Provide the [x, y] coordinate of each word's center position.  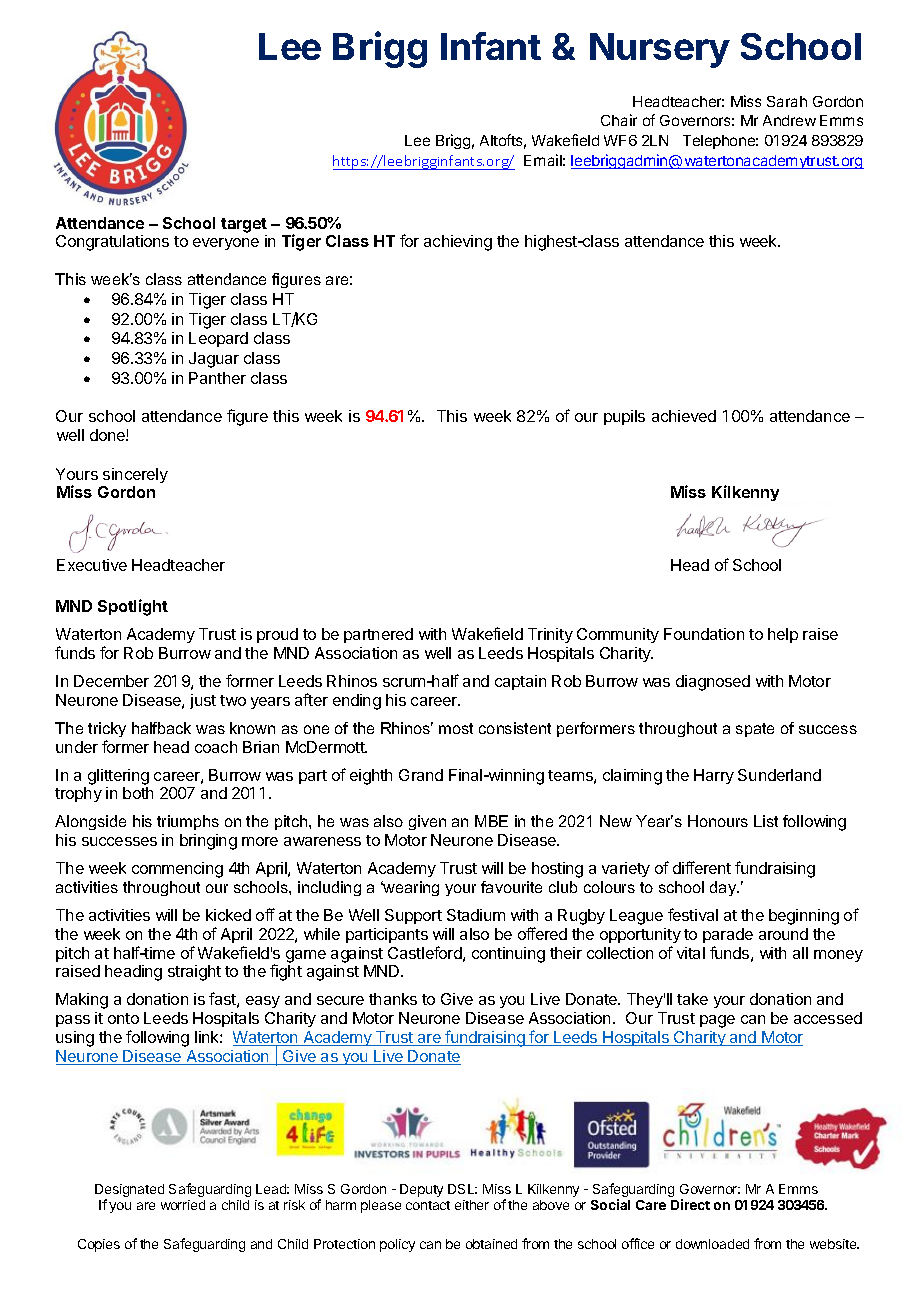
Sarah [787, 101]
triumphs [188, 822]
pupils [624, 417]
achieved [684, 416]
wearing [410, 888]
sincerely [135, 475]
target [244, 225]
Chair [619, 120]
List [766, 821]
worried [183, 1205]
